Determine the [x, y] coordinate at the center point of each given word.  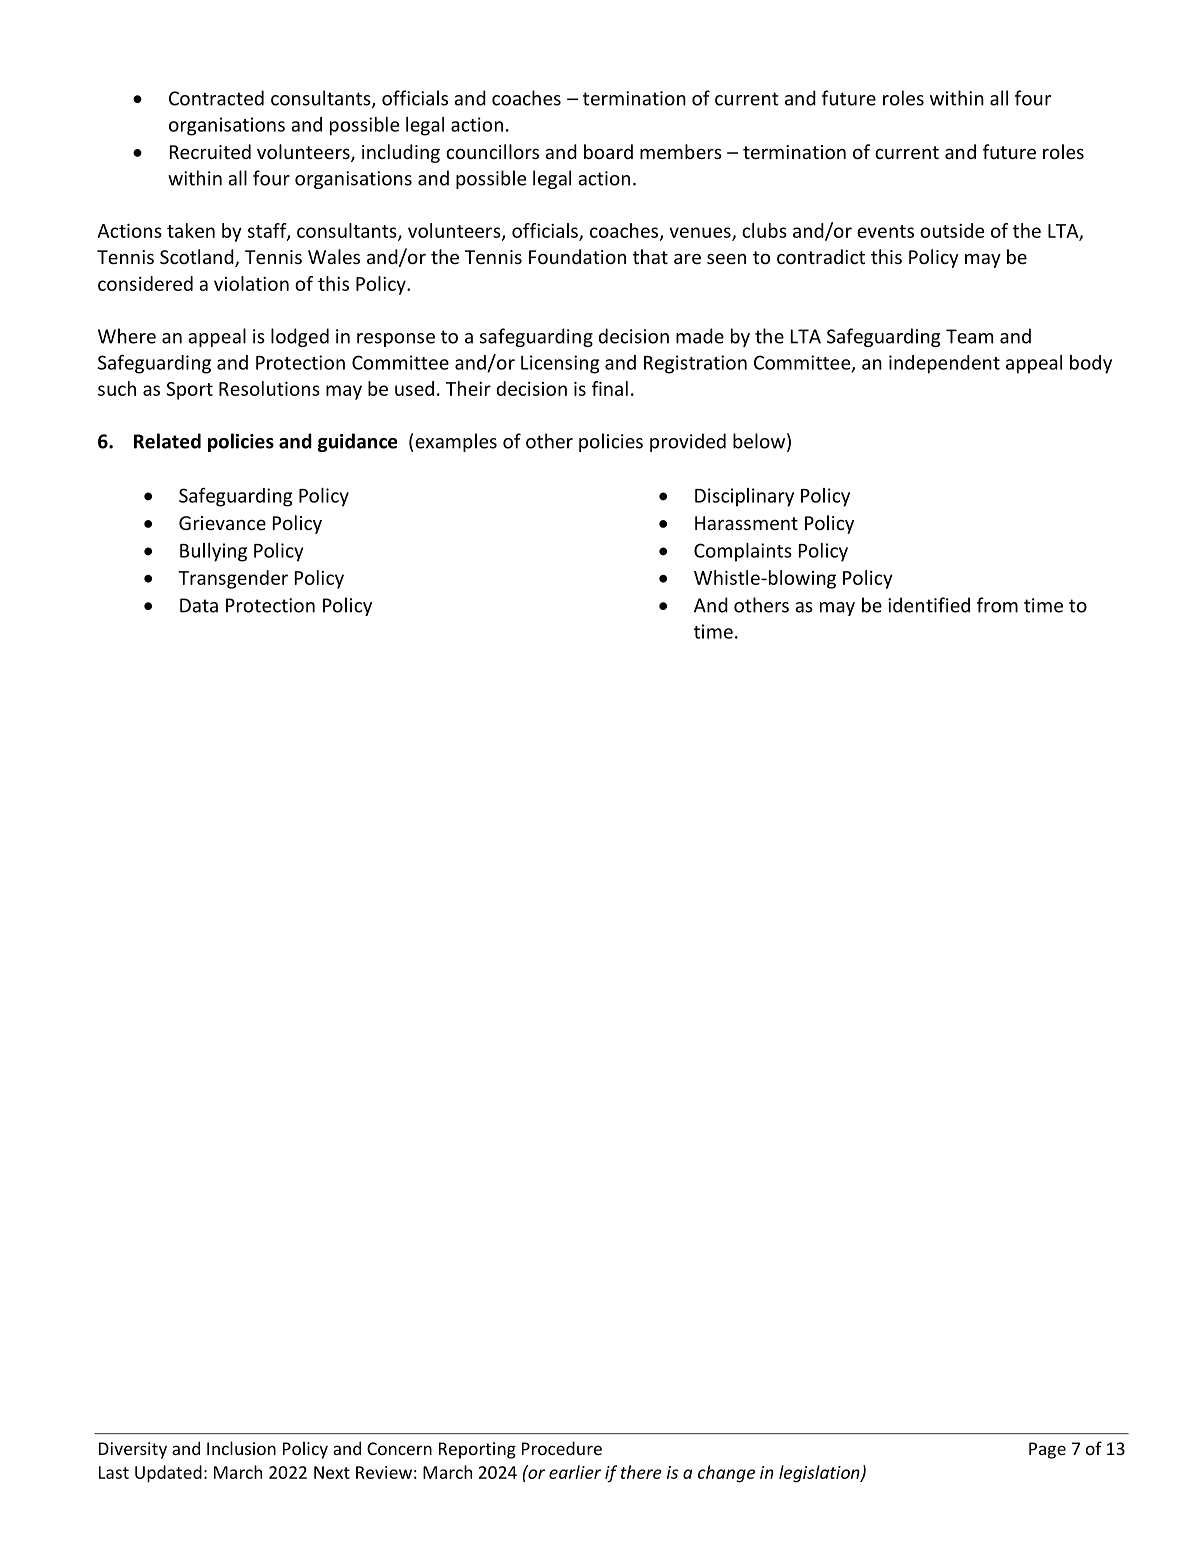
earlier [575, 1472]
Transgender [233, 579]
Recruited [210, 151]
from [997, 605]
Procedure [562, 1448]
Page [1047, 1450]
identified [929, 605]
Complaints [743, 552]
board [608, 151]
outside [952, 230]
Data [199, 605]
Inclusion [241, 1448]
